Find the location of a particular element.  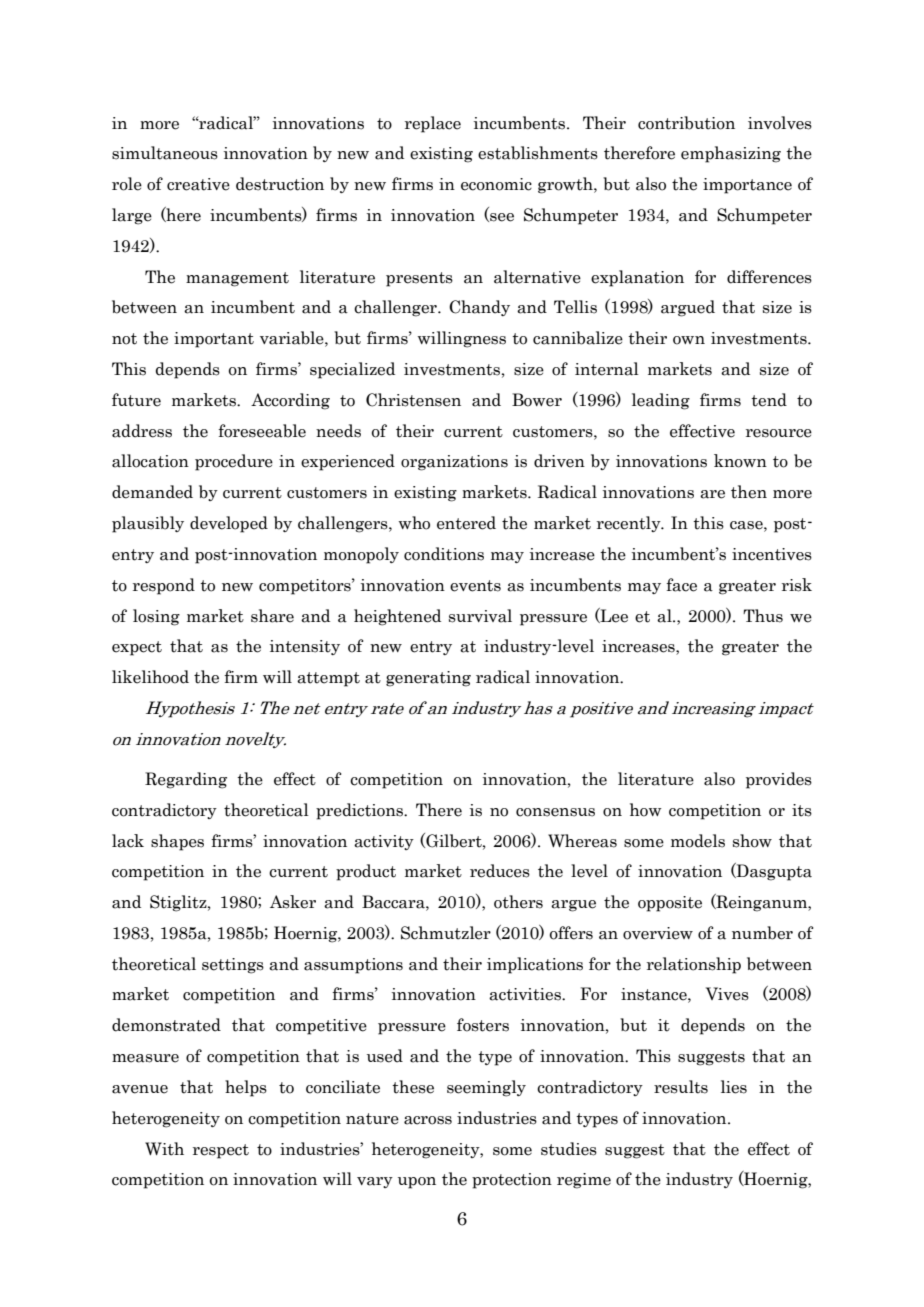

replace is located at coordinates (433, 124).
